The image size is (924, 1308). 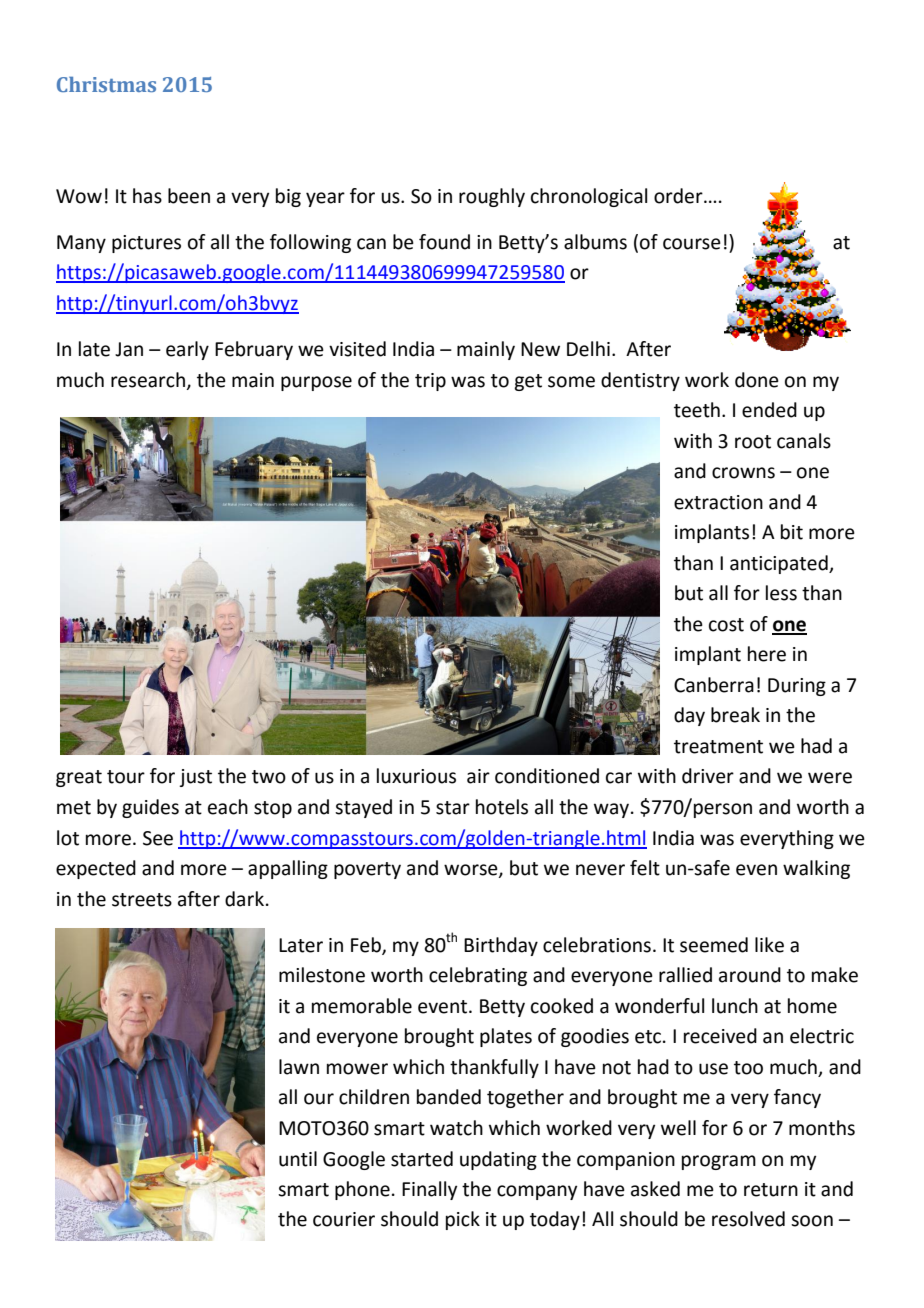 I want to click on order, so click(x=679, y=196).
